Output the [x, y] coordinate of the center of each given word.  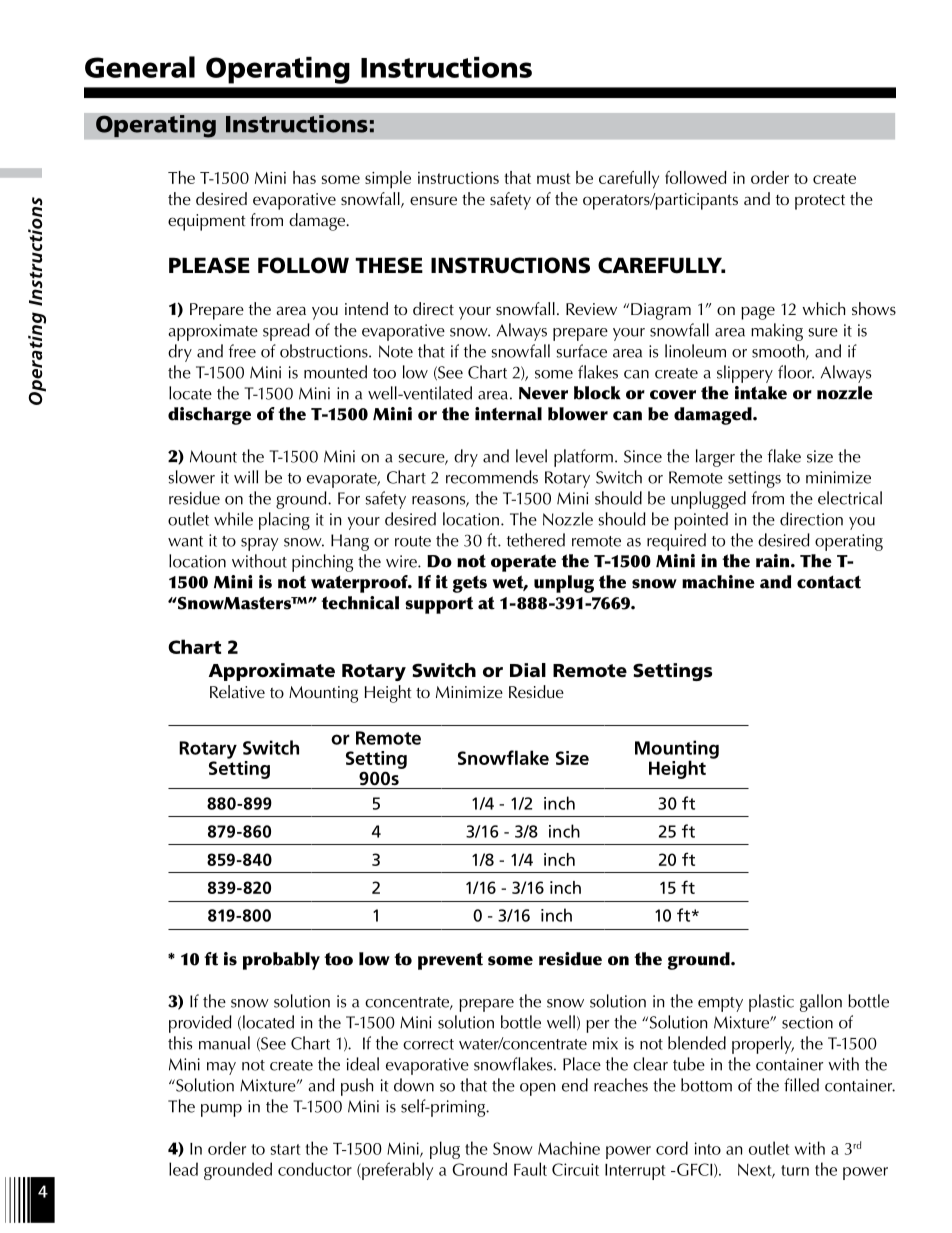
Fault [530, 1169]
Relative [237, 691]
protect [820, 202]
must [554, 178]
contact [829, 582]
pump [221, 1110]
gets [470, 584]
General [140, 67]
